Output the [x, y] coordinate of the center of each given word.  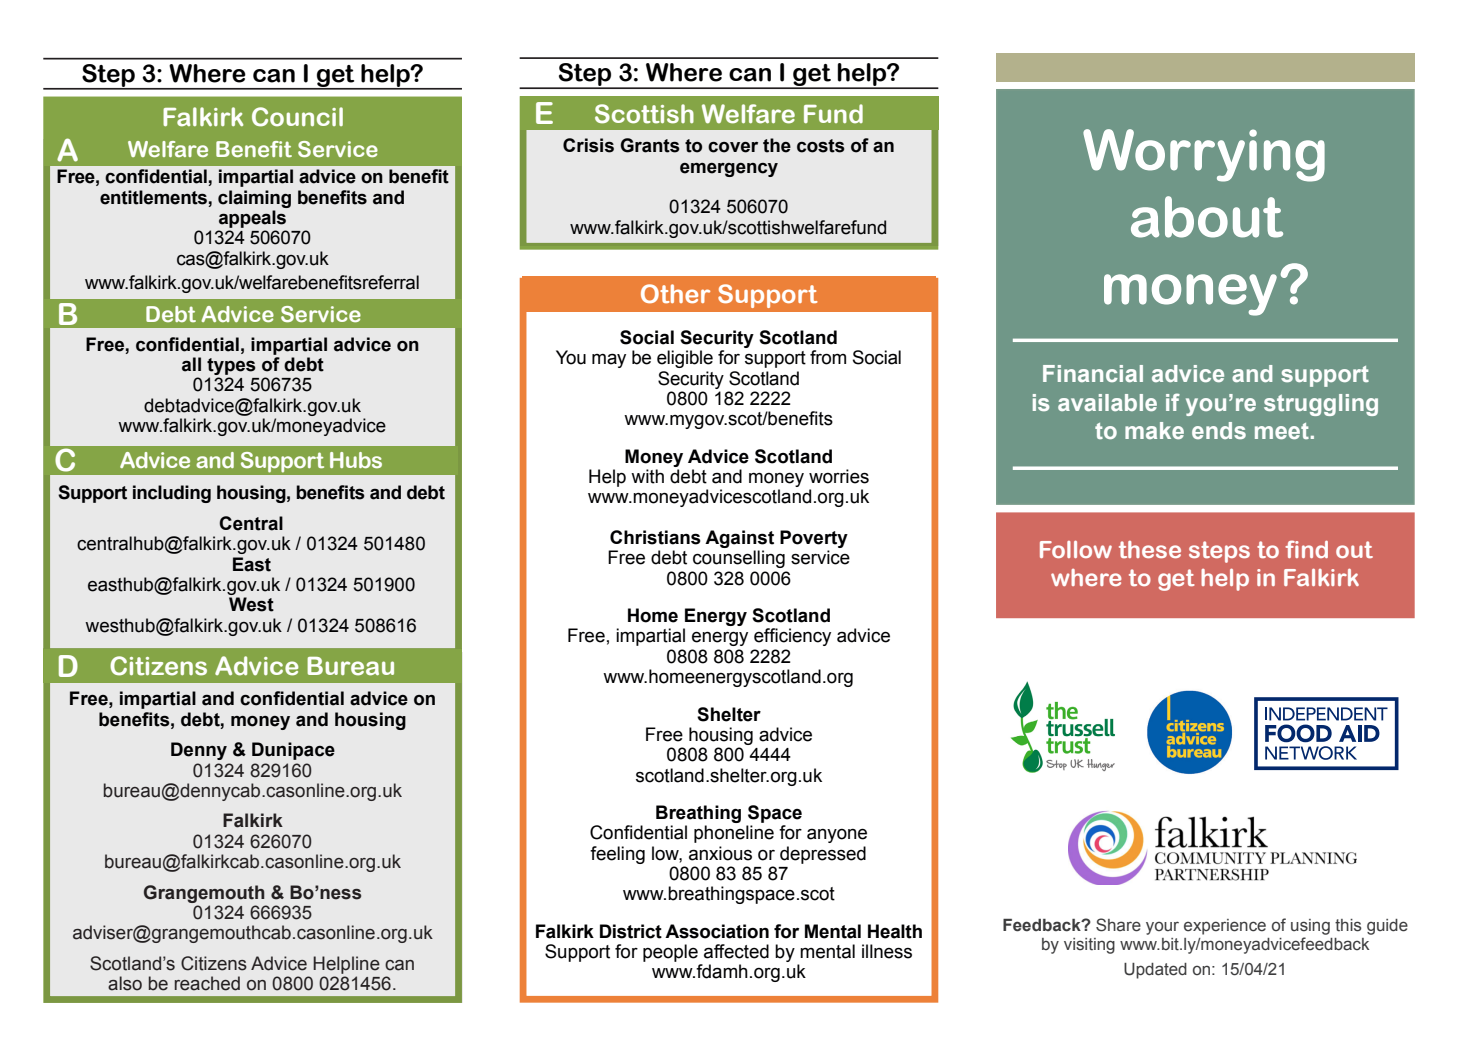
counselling [739, 559]
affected [736, 951]
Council [297, 117]
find [1306, 549]
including [172, 494]
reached [207, 983]
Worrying [1204, 155]
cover [733, 147]
